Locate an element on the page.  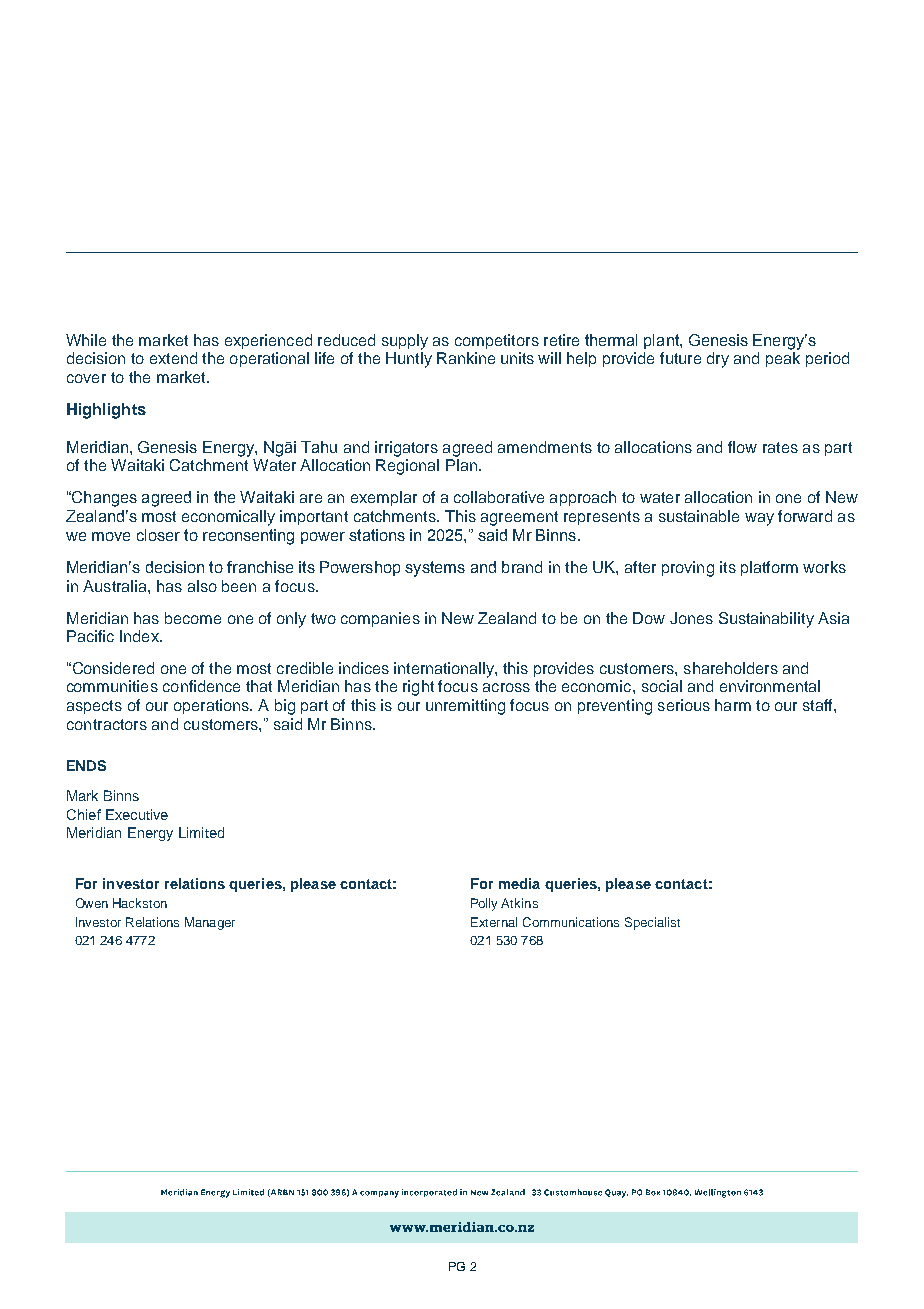
Sustainability is located at coordinates (766, 620).
